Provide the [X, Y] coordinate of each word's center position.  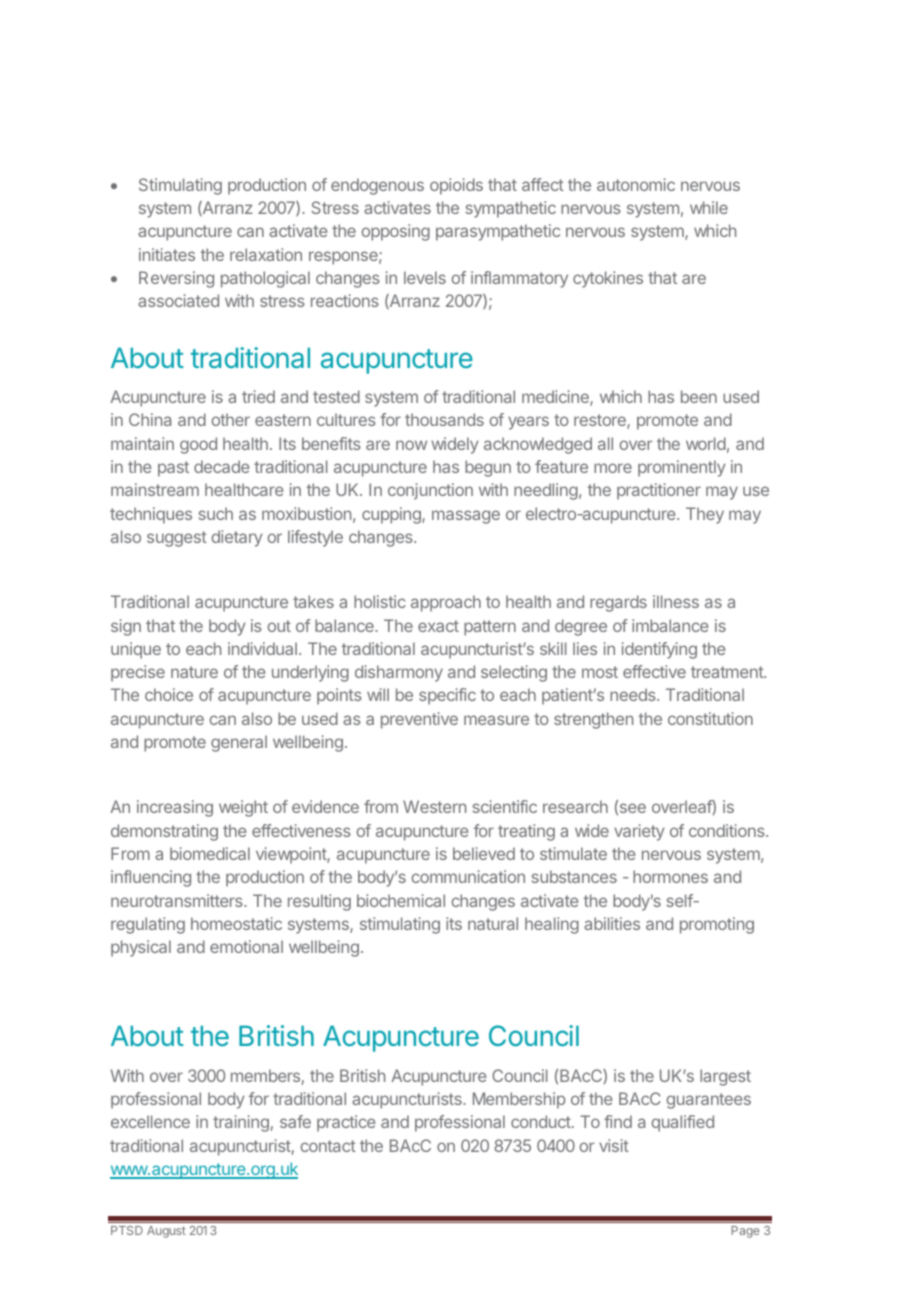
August [166, 1232]
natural [493, 923]
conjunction [430, 491]
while [709, 207]
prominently [682, 468]
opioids [456, 186]
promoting [717, 925]
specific [447, 696]
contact [328, 1146]
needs [634, 694]
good [198, 445]
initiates [167, 254]
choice [169, 694]
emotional [246, 946]
